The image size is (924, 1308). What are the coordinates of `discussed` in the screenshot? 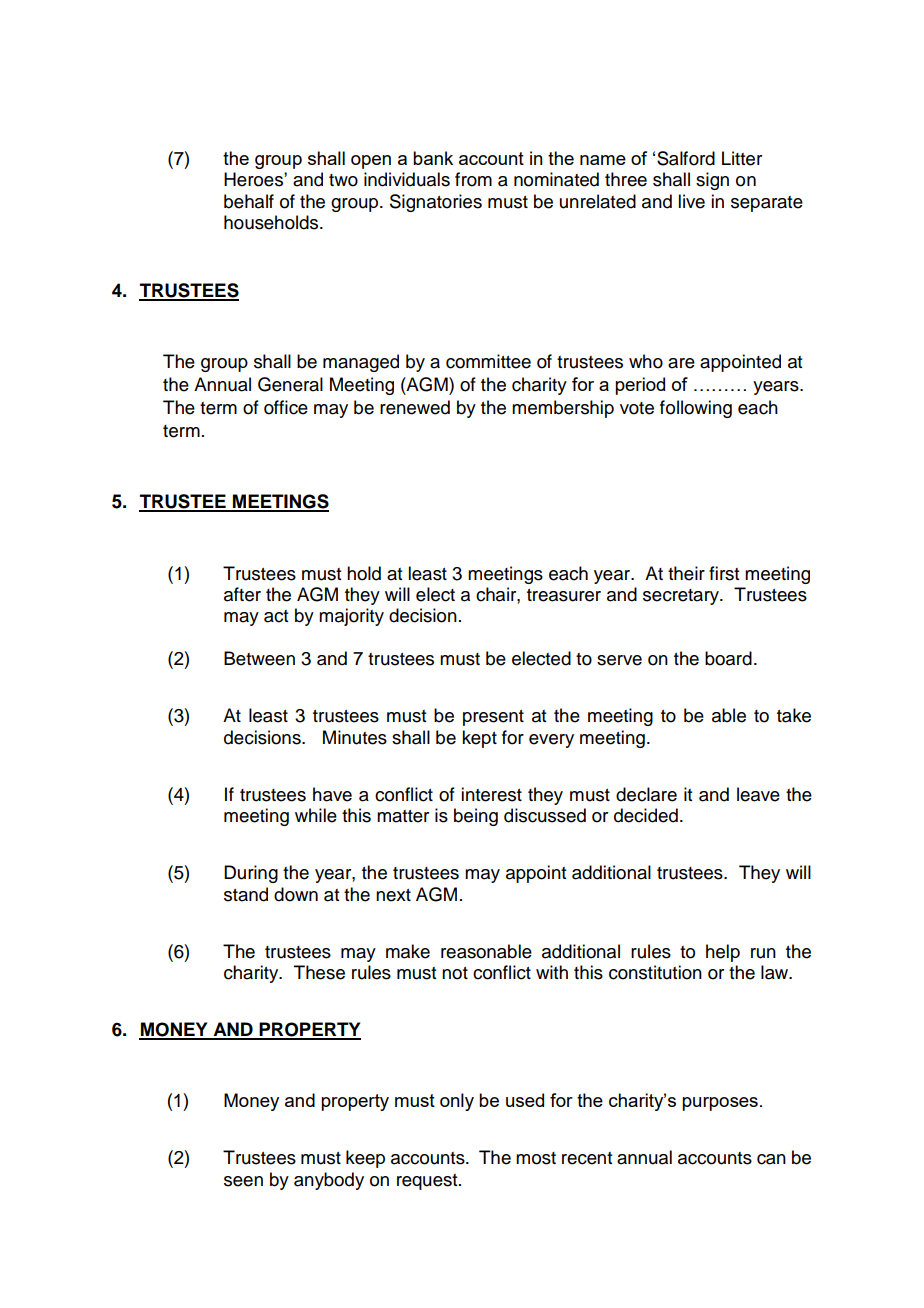 It's located at (545, 815).
